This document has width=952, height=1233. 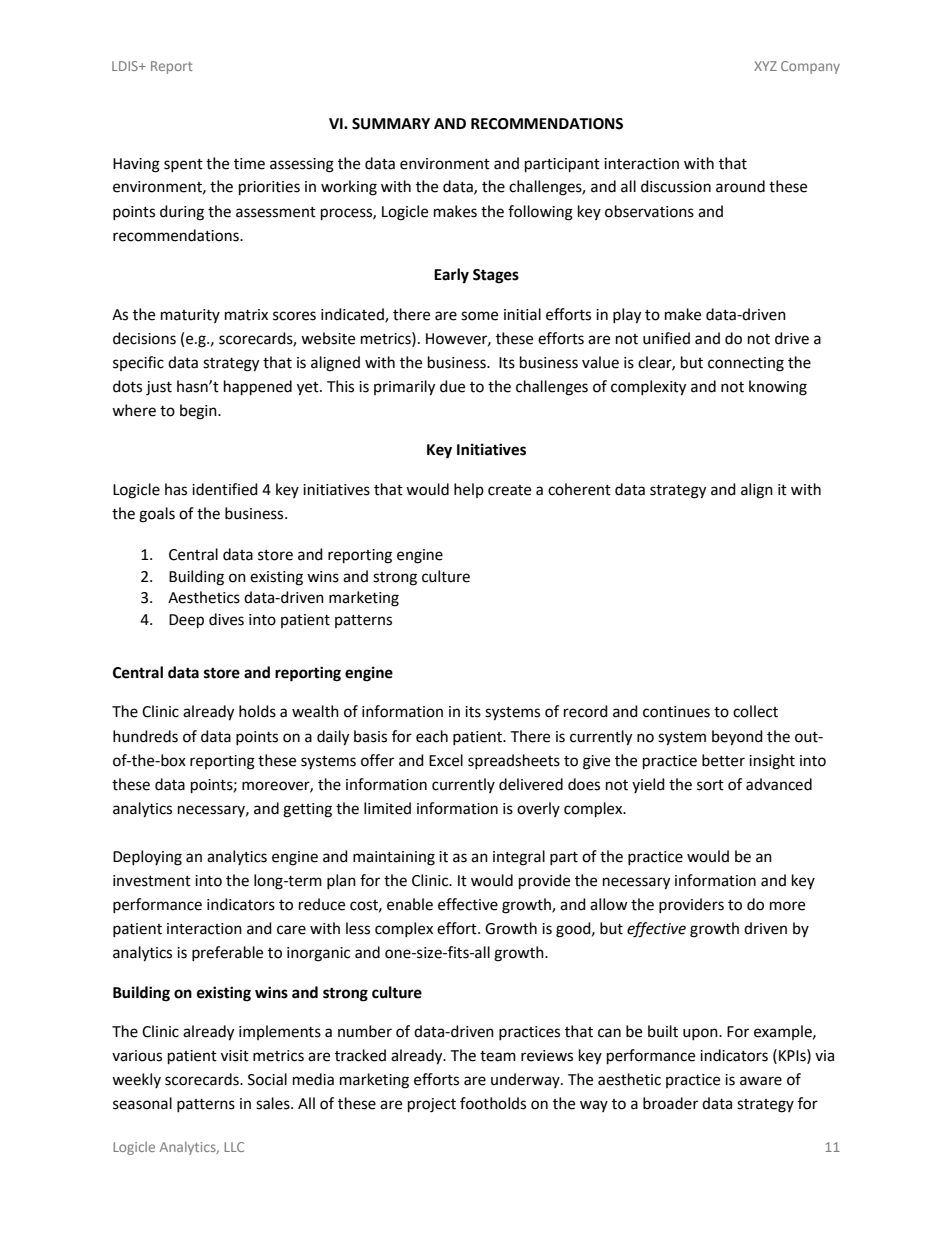 What do you see at coordinates (432, 736) in the document?
I see `each` at bounding box center [432, 736].
